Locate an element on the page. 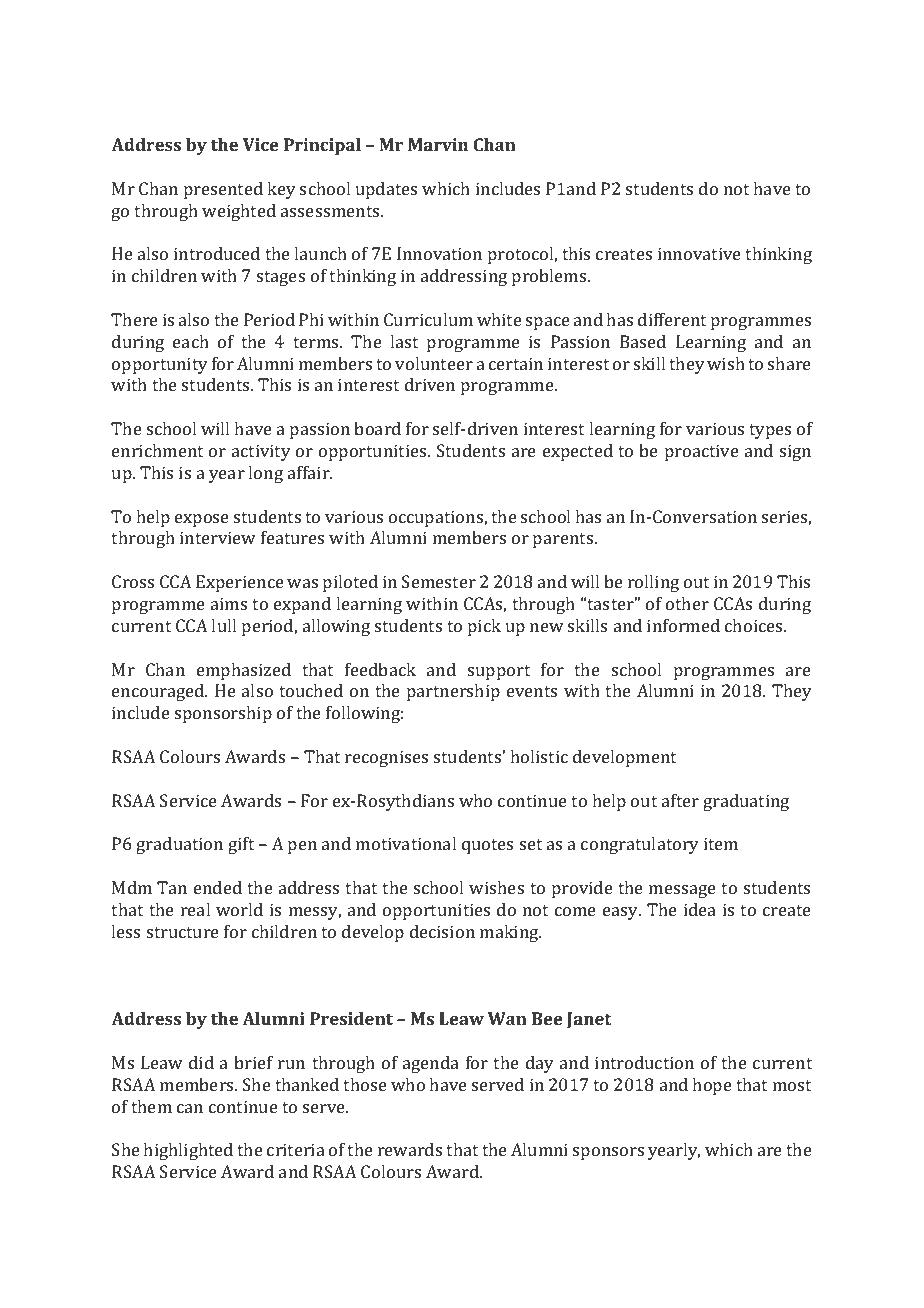 Image resolution: width=924 pixels, height=1308 pixels. Marvin is located at coordinates (438, 144).
